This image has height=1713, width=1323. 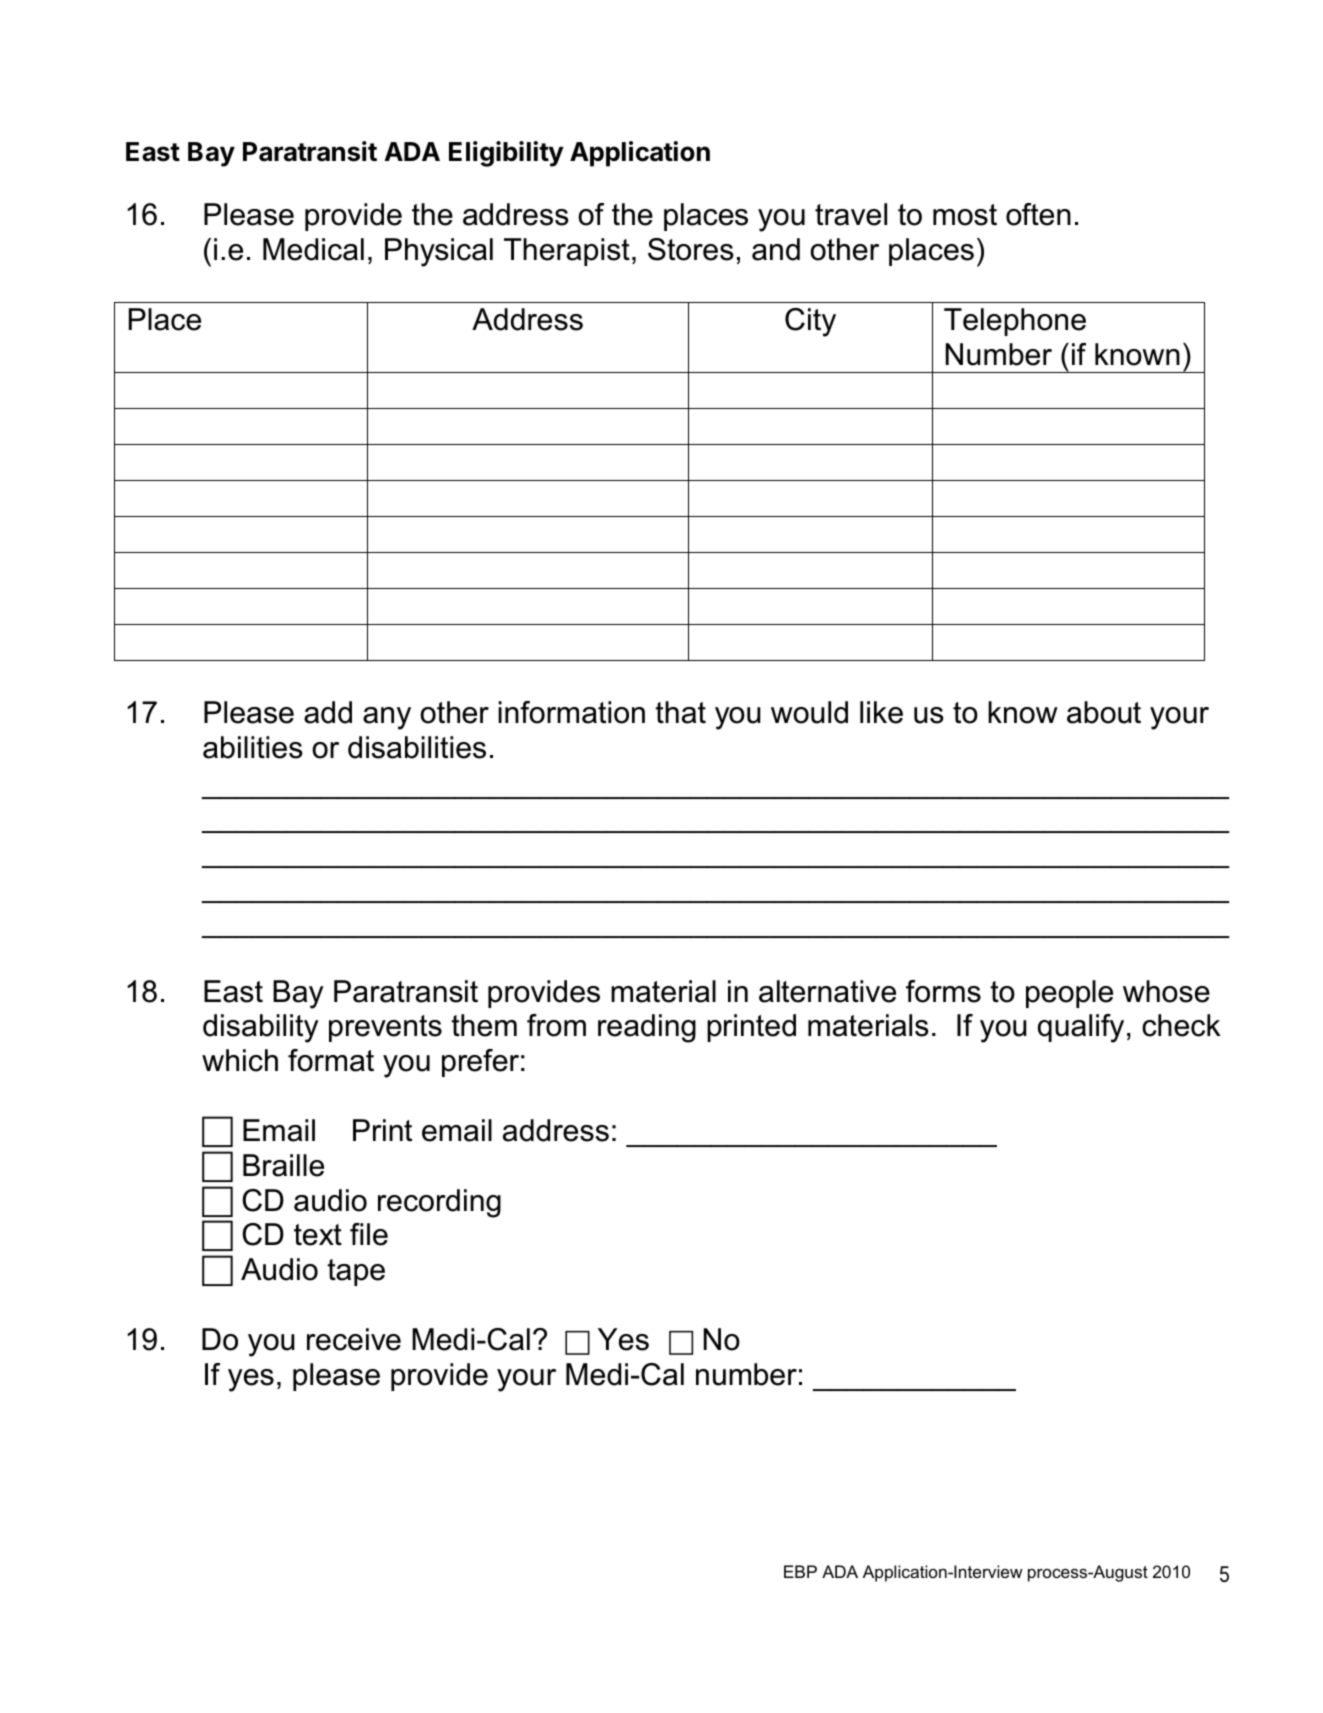 What do you see at coordinates (1081, 1028) in the image?
I see `qualify` at bounding box center [1081, 1028].
